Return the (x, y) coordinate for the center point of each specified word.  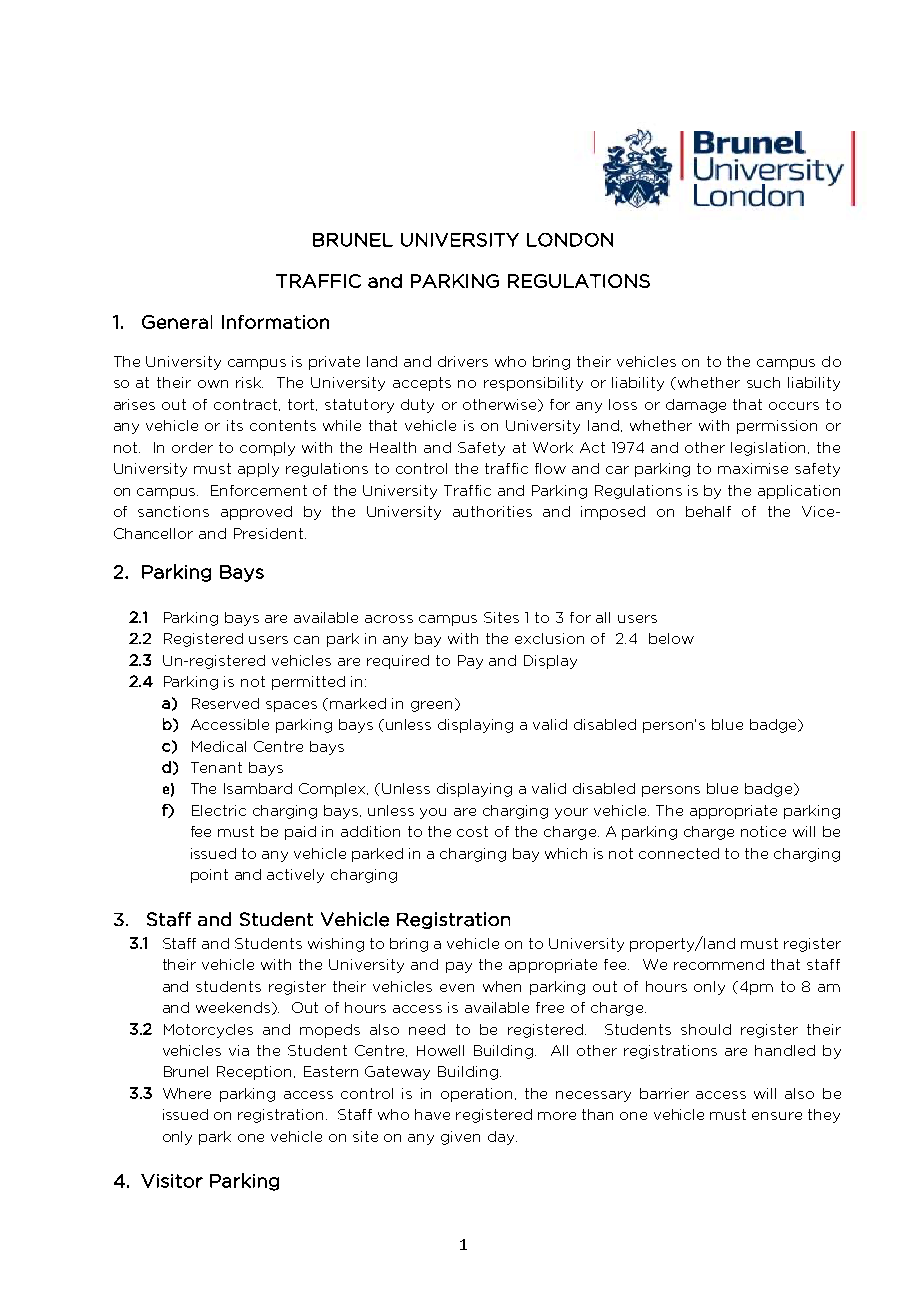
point (209, 876)
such (763, 382)
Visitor (172, 1181)
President (270, 533)
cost (472, 831)
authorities (492, 511)
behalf (708, 511)
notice (763, 831)
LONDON (570, 240)
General (177, 322)
